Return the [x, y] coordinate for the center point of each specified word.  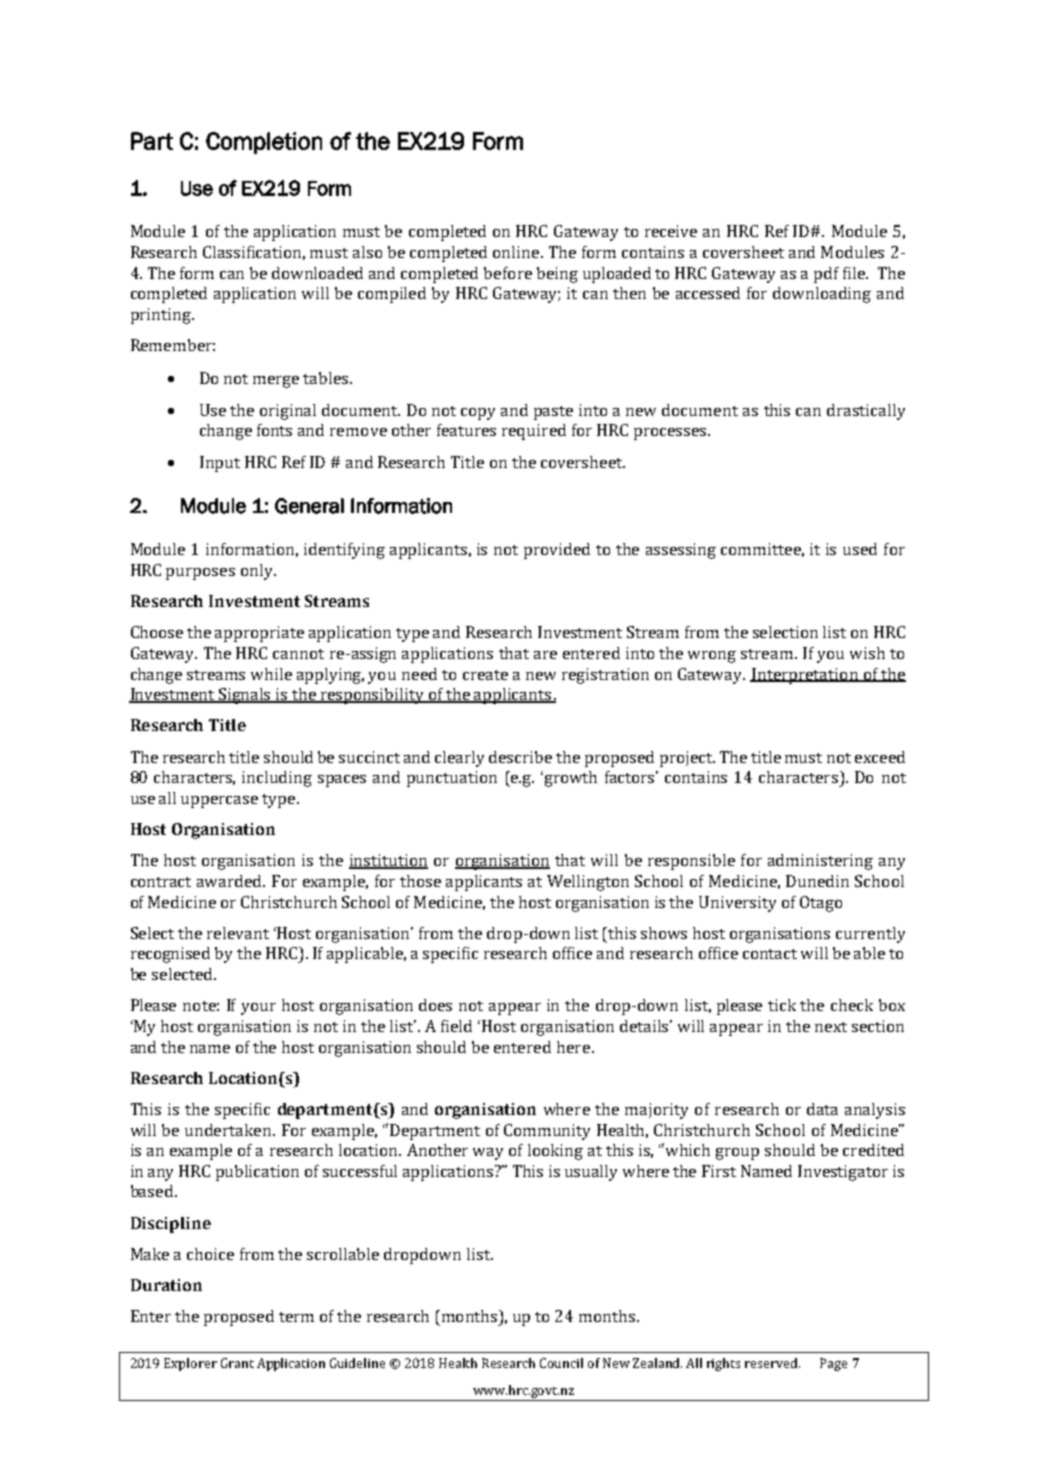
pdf [826, 275]
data [822, 1109]
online [517, 252]
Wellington [588, 883]
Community [547, 1132]
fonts [274, 430]
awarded [231, 881]
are [545, 655]
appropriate [259, 634]
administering [820, 862]
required [534, 432]
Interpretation [805, 676]
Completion [264, 143]
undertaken [229, 1130]
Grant [237, 1363]
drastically [866, 412]
